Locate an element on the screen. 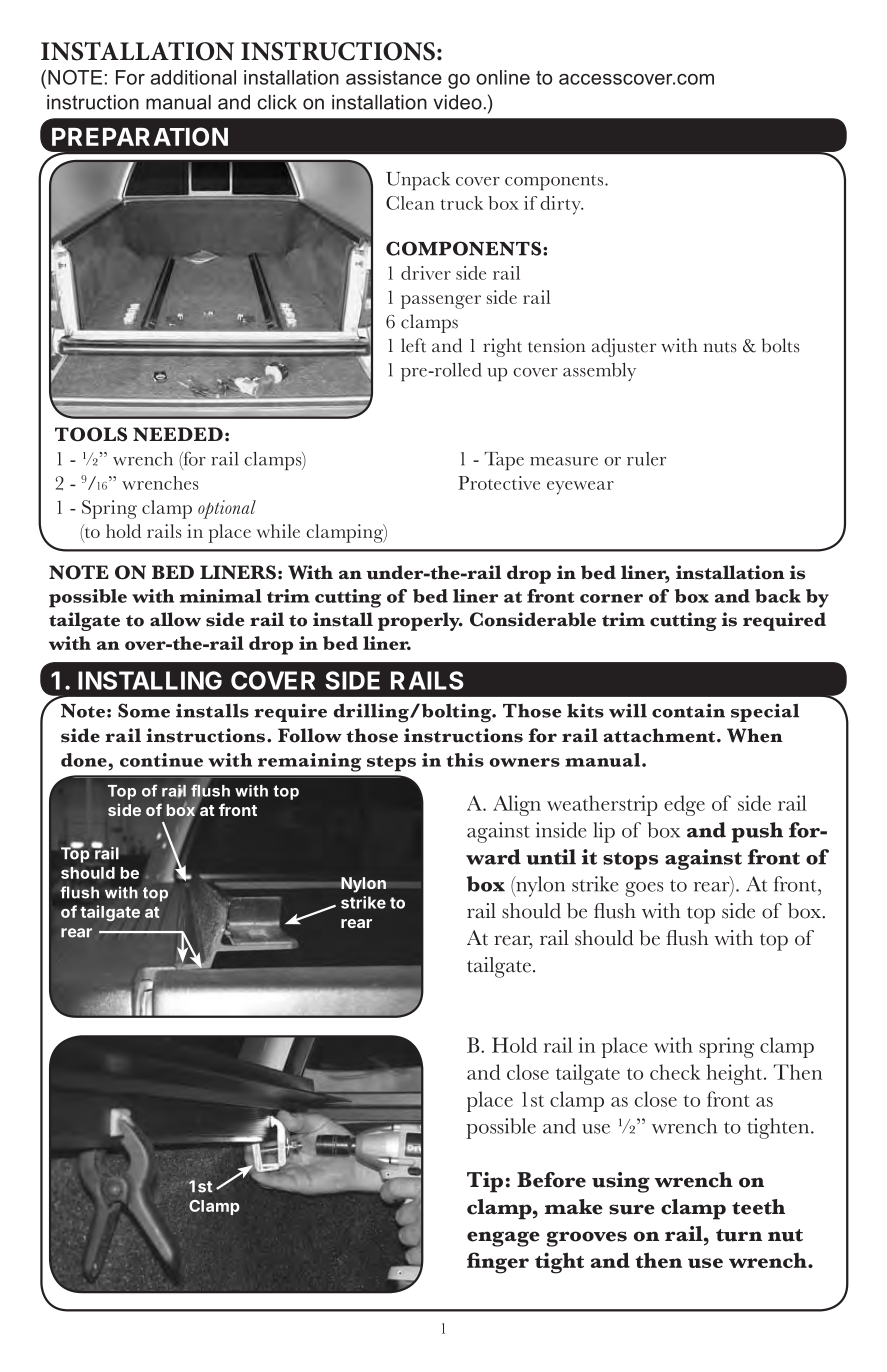  Tip is located at coordinates (485, 1182).
